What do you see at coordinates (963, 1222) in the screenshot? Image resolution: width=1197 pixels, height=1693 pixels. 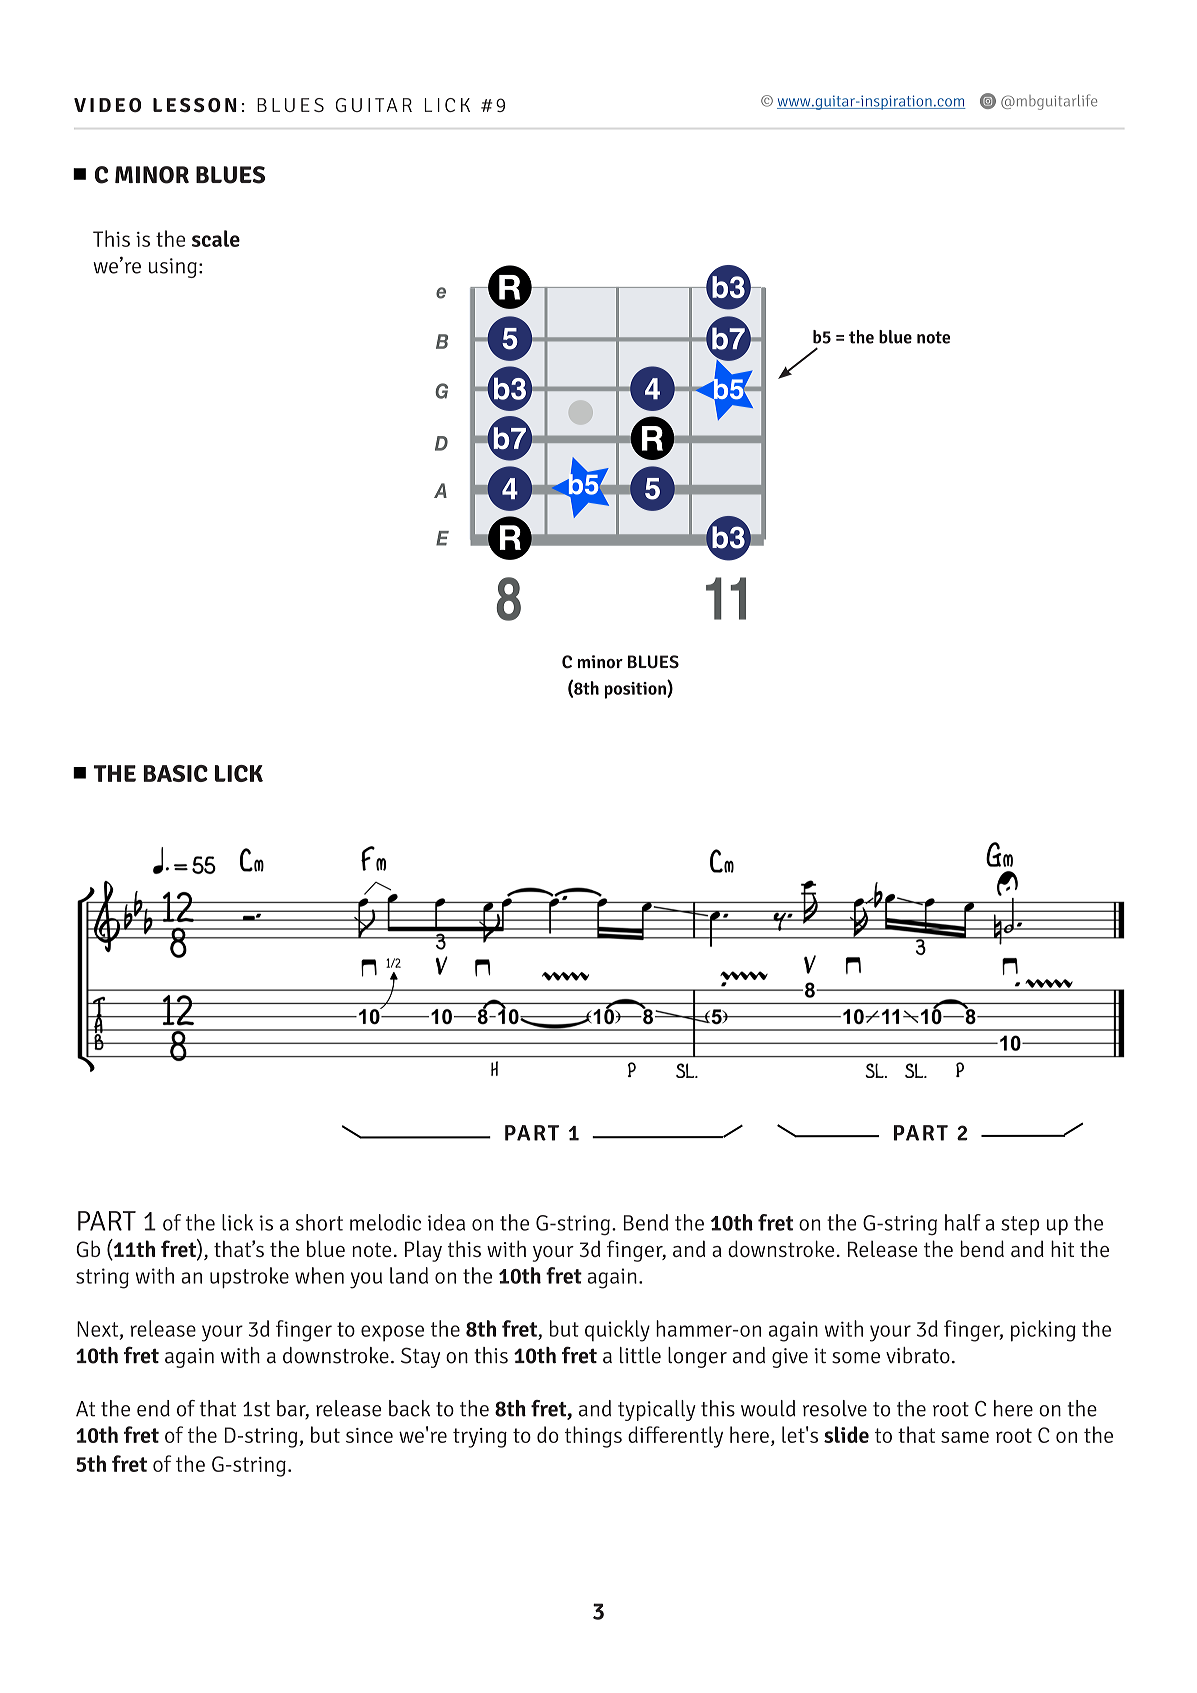 I see `half` at bounding box center [963, 1222].
